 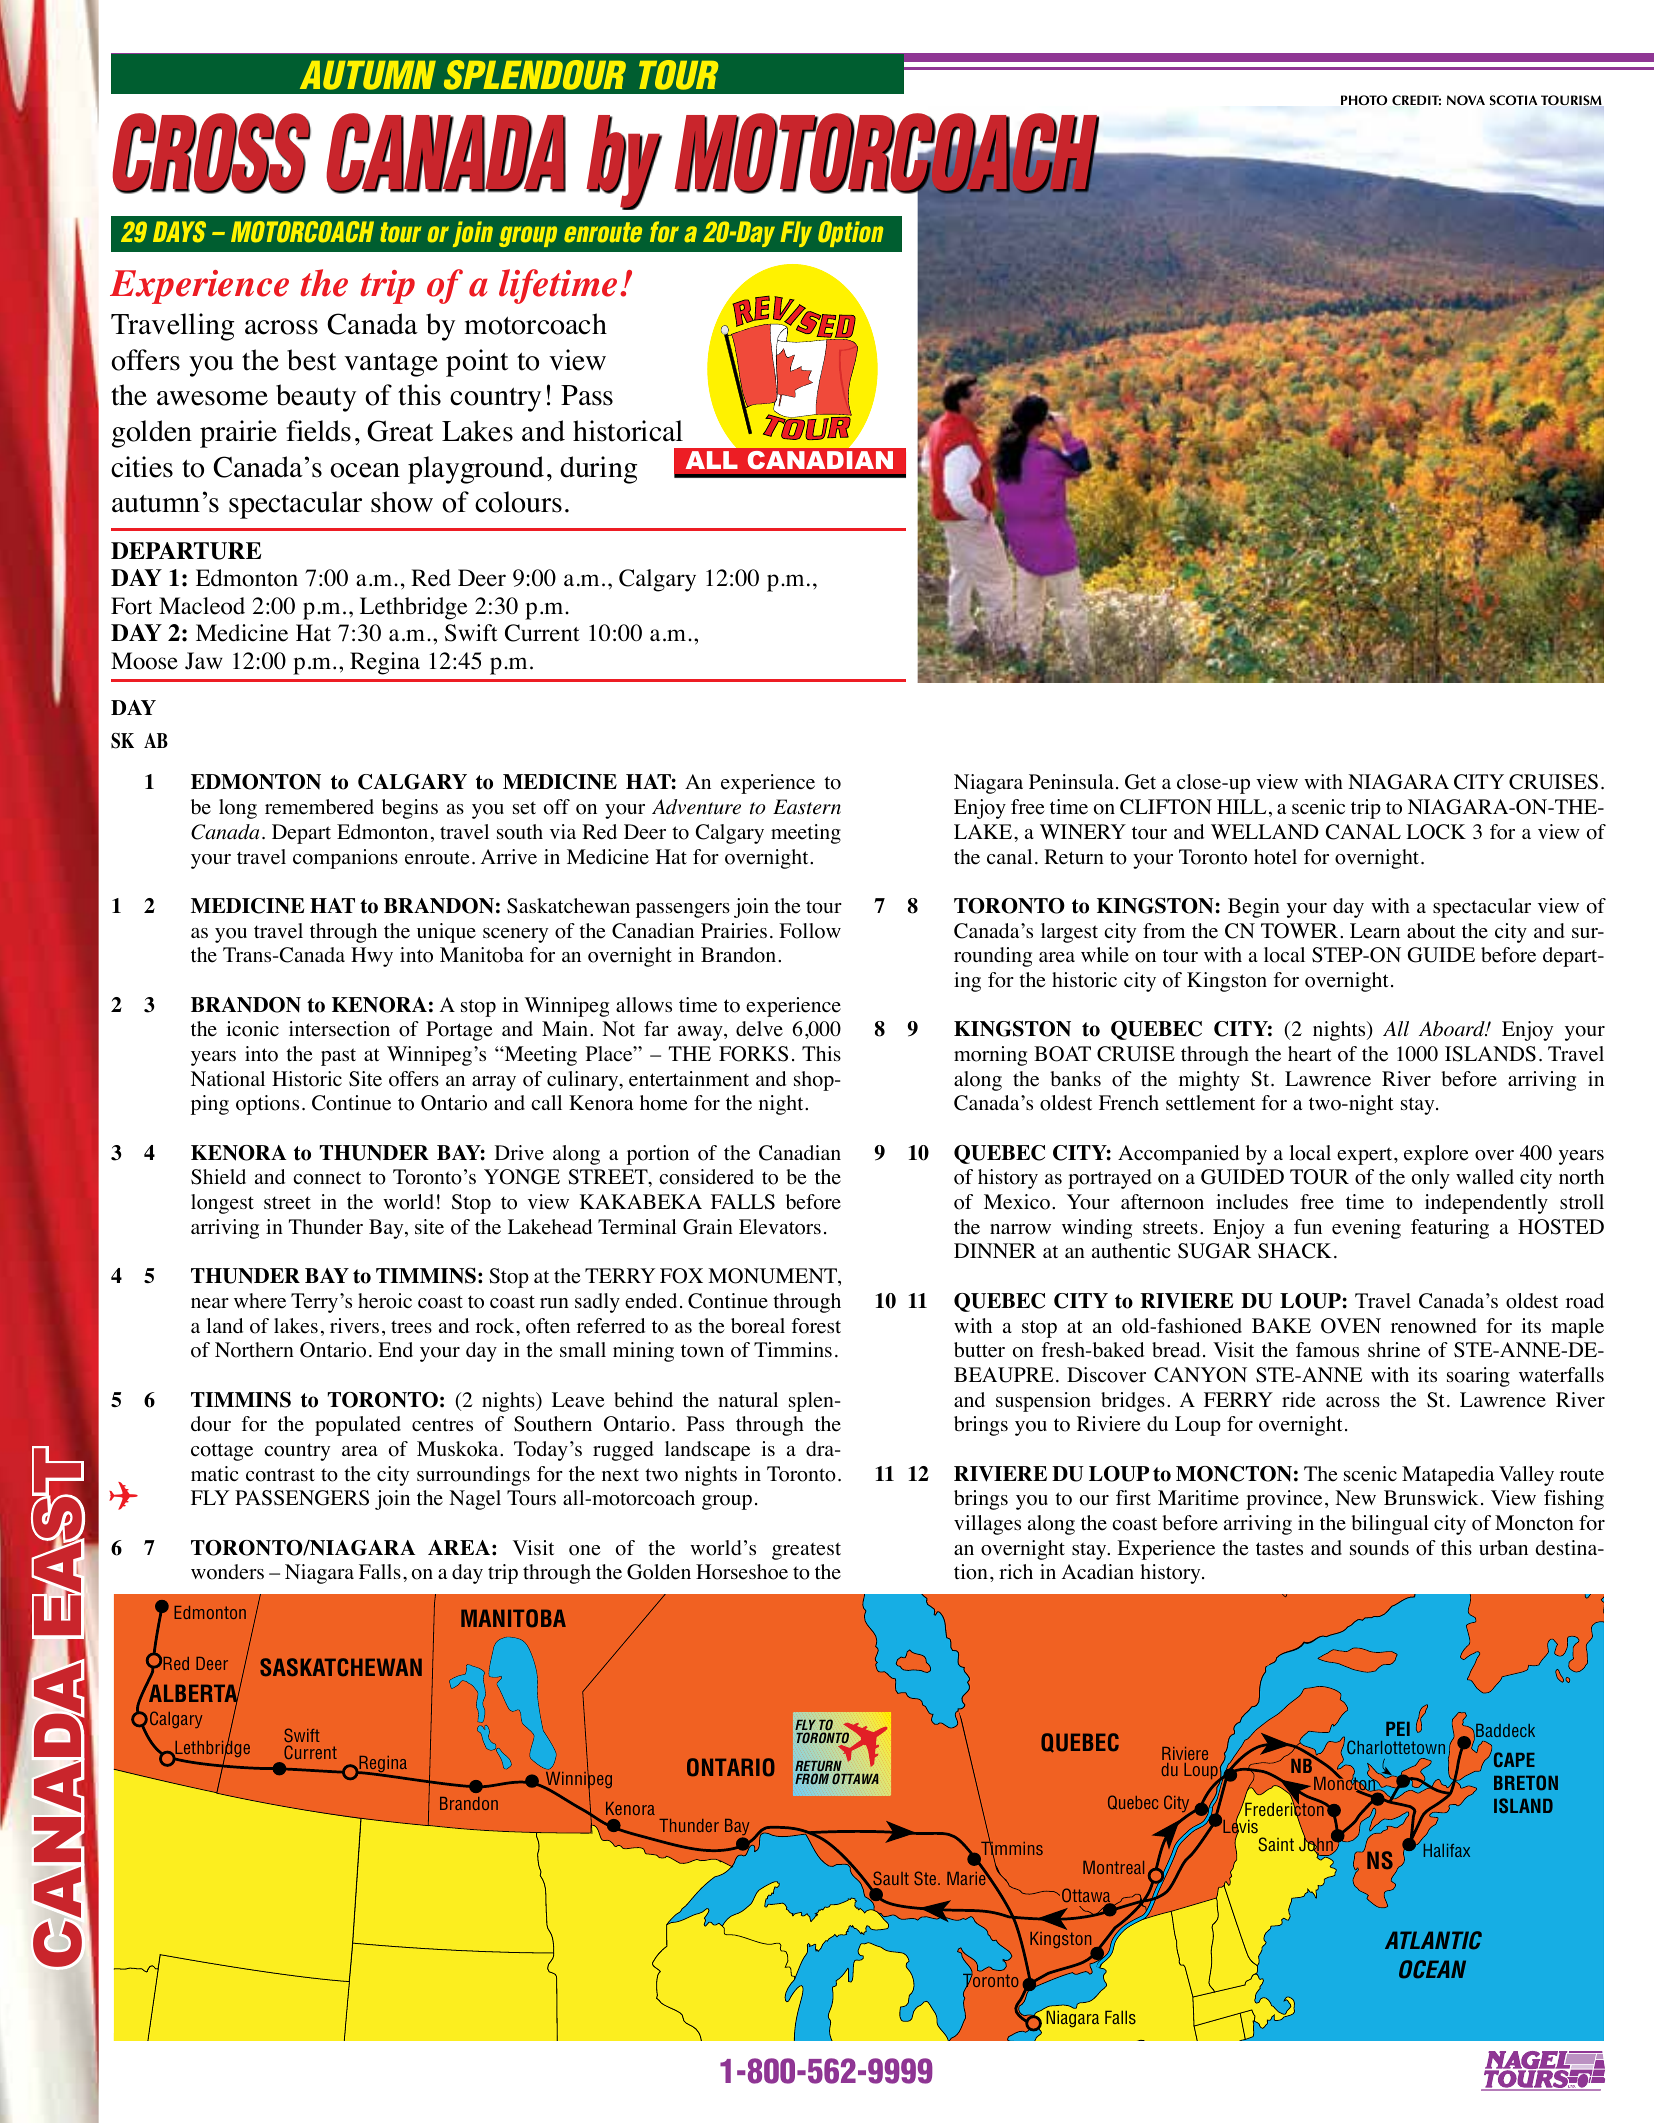 I want to click on iconic, so click(x=252, y=1029).
